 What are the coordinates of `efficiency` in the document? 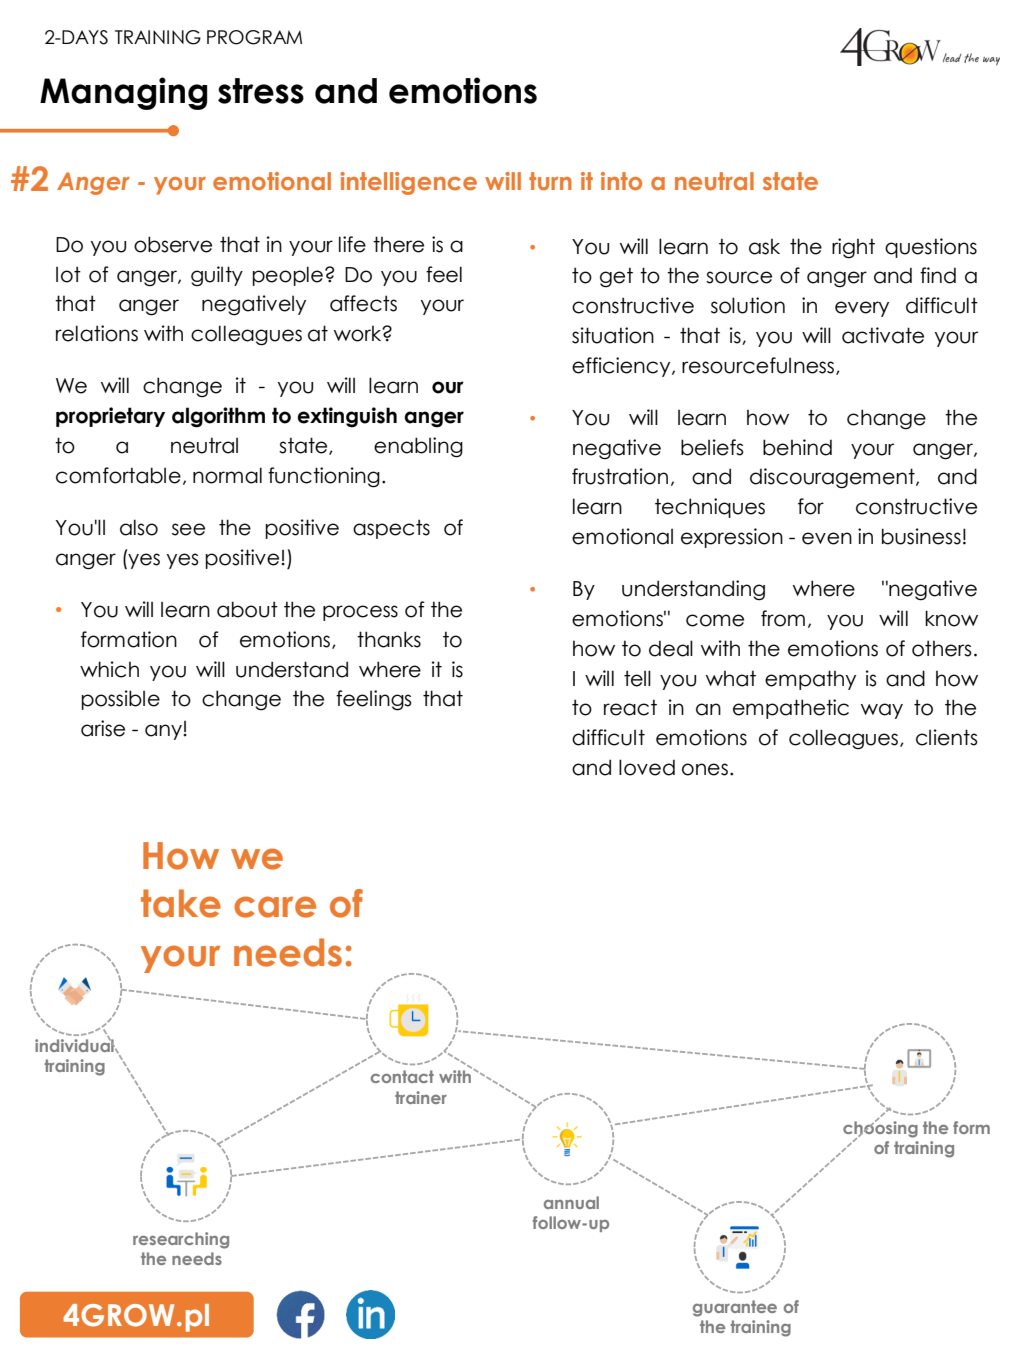 It's located at (622, 367).
